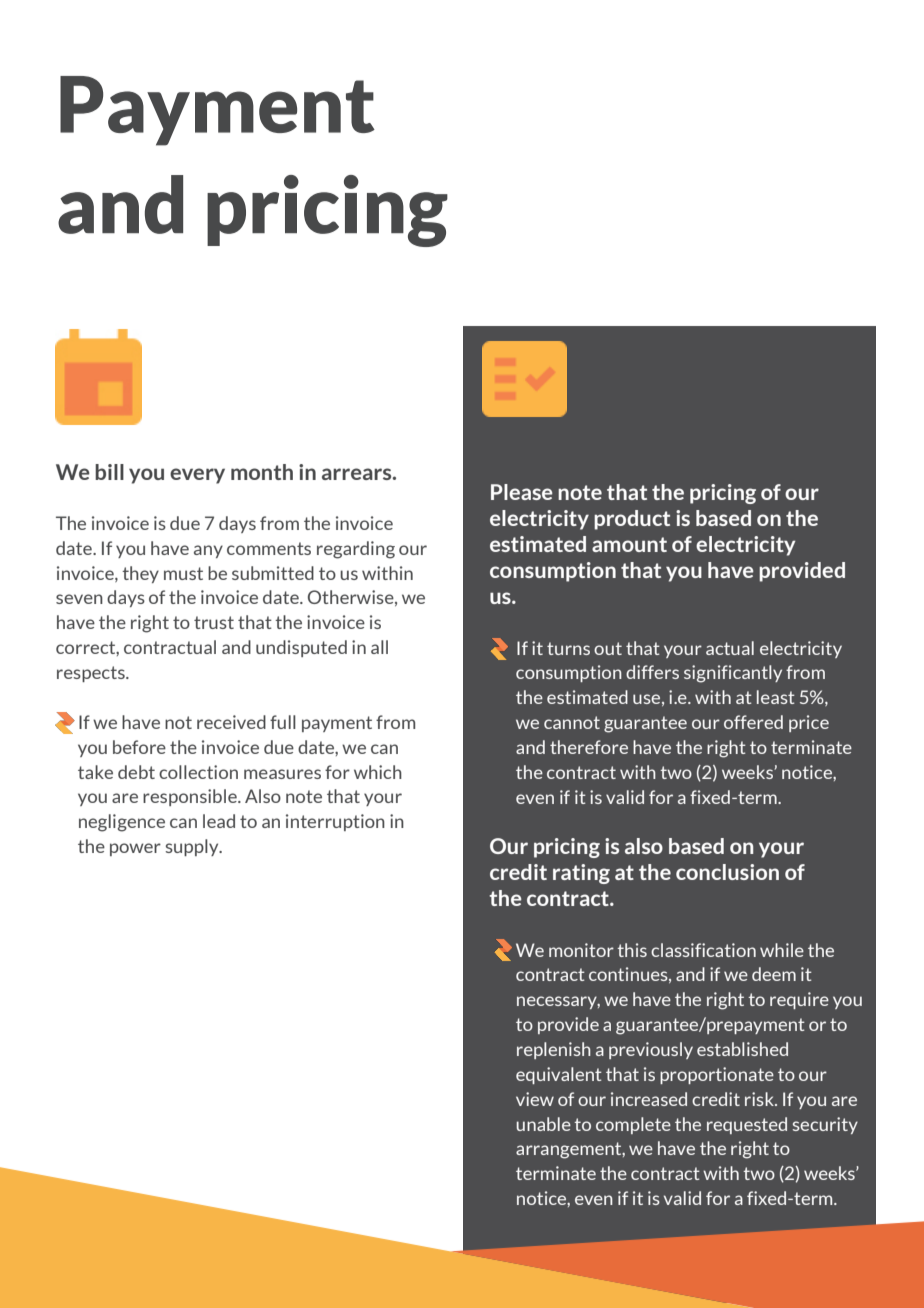  Describe the element at coordinates (776, 697) in the screenshot. I see `least` at that location.
